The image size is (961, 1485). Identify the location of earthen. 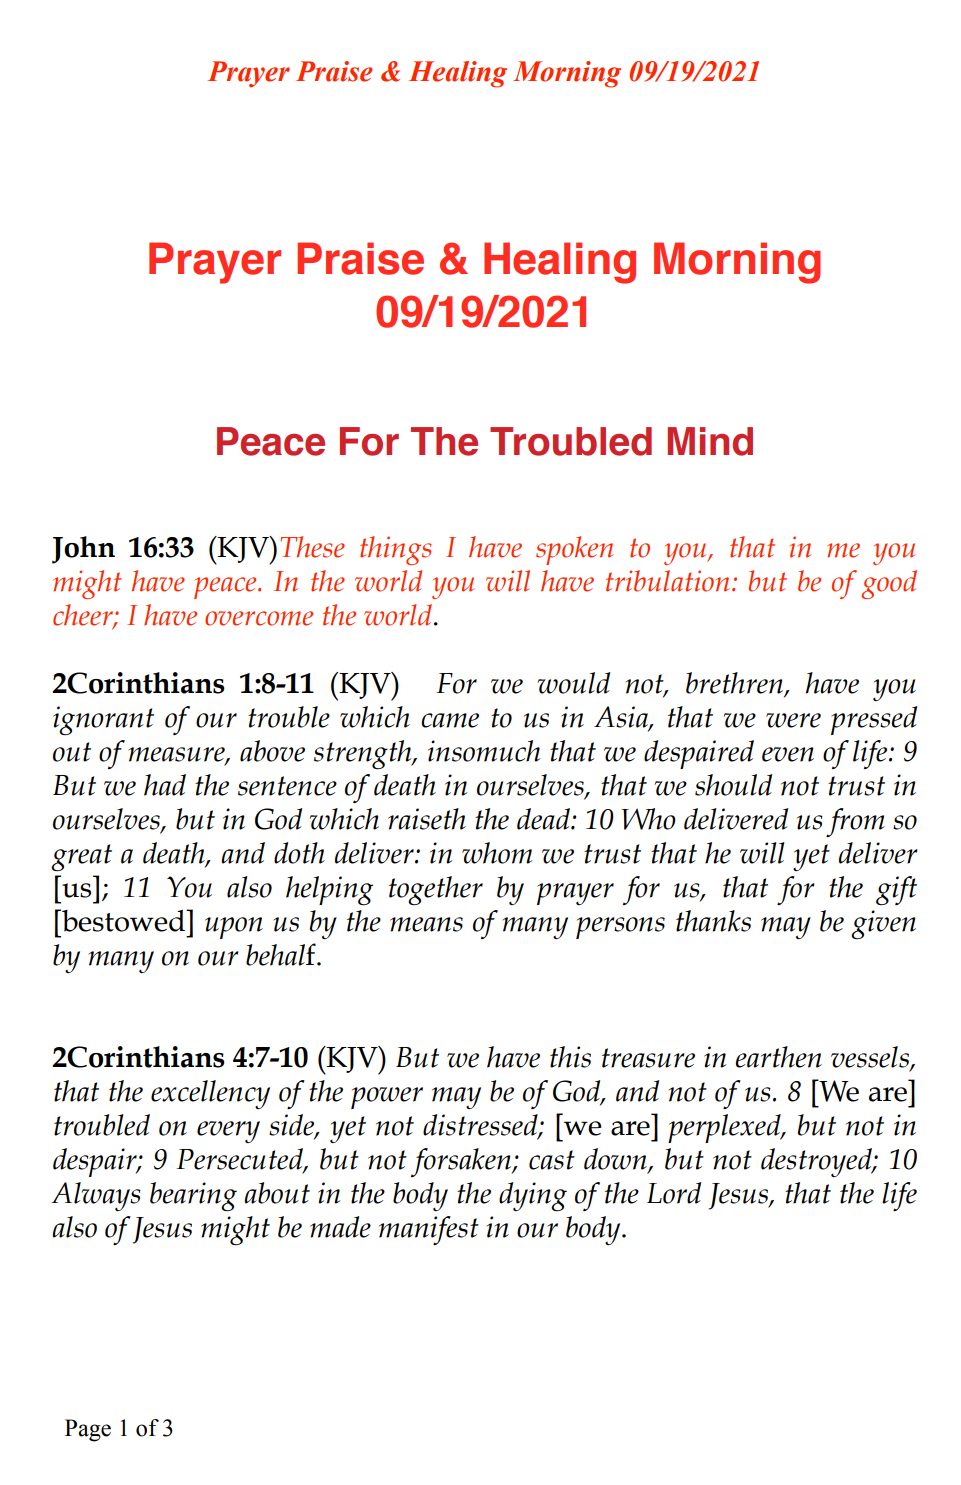
(778, 1057).
